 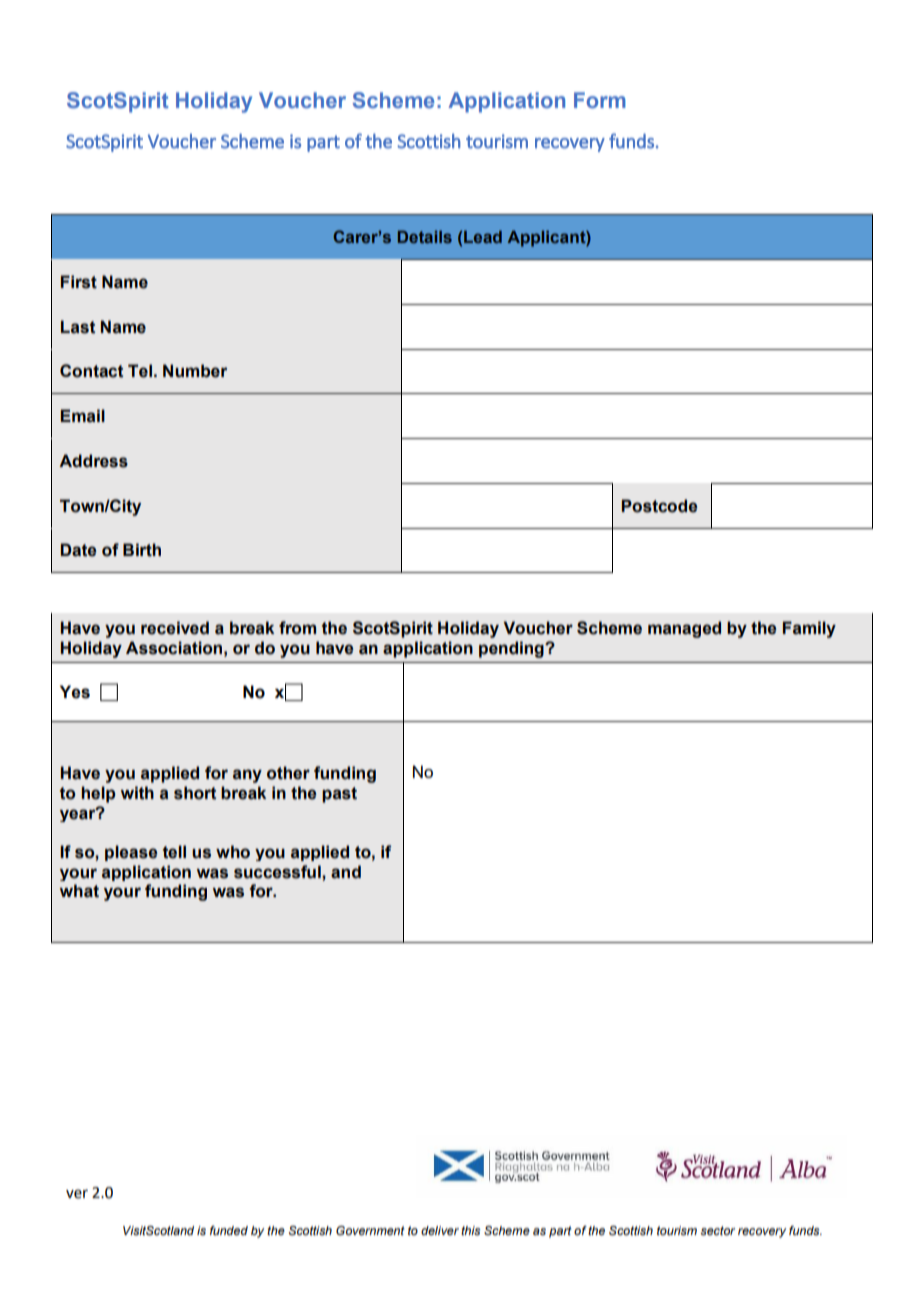 What do you see at coordinates (174, 852) in the screenshot?
I see `tell` at bounding box center [174, 852].
